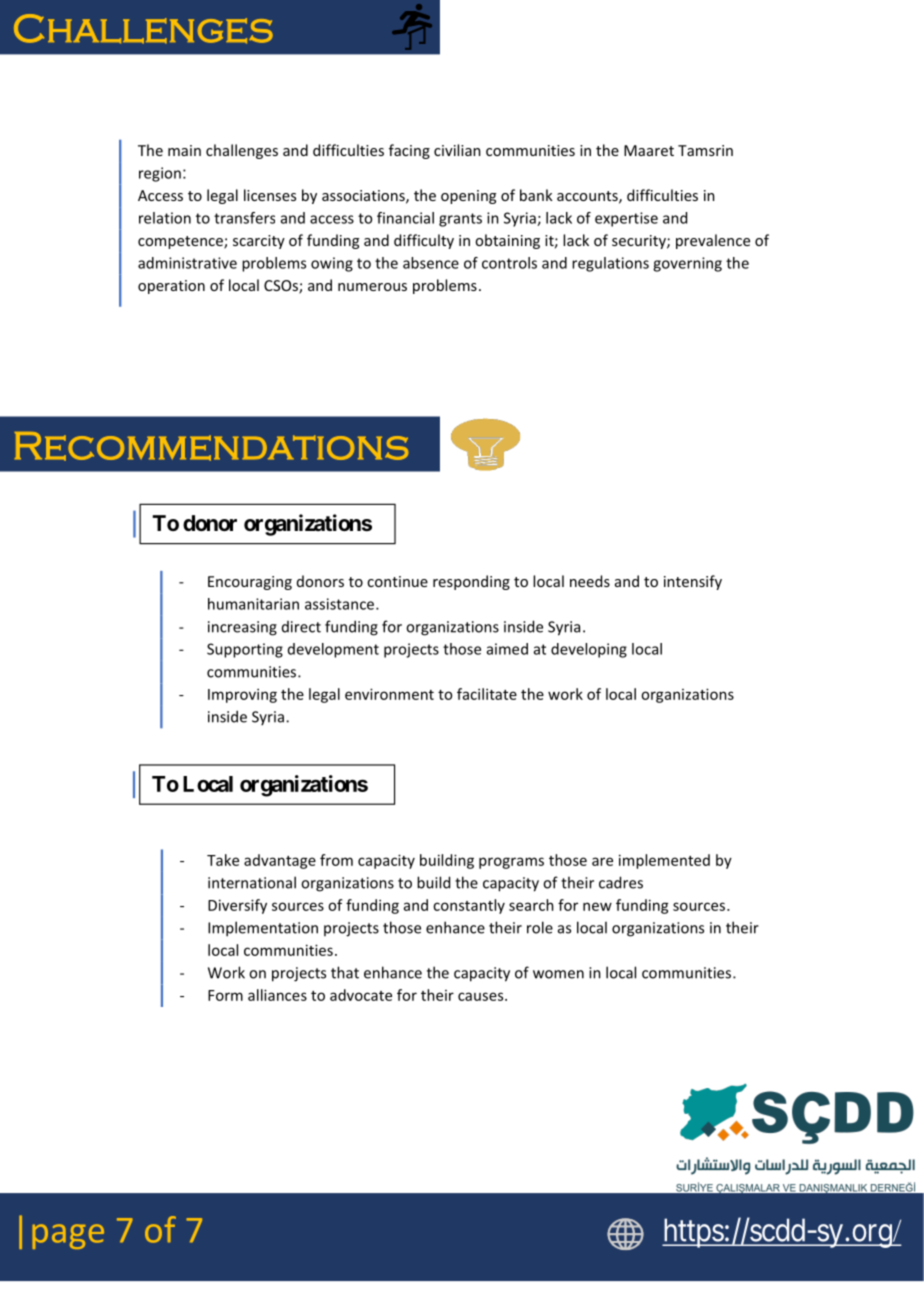 This screenshot has width=924, height=1308. I want to click on that, so click(345, 972).
